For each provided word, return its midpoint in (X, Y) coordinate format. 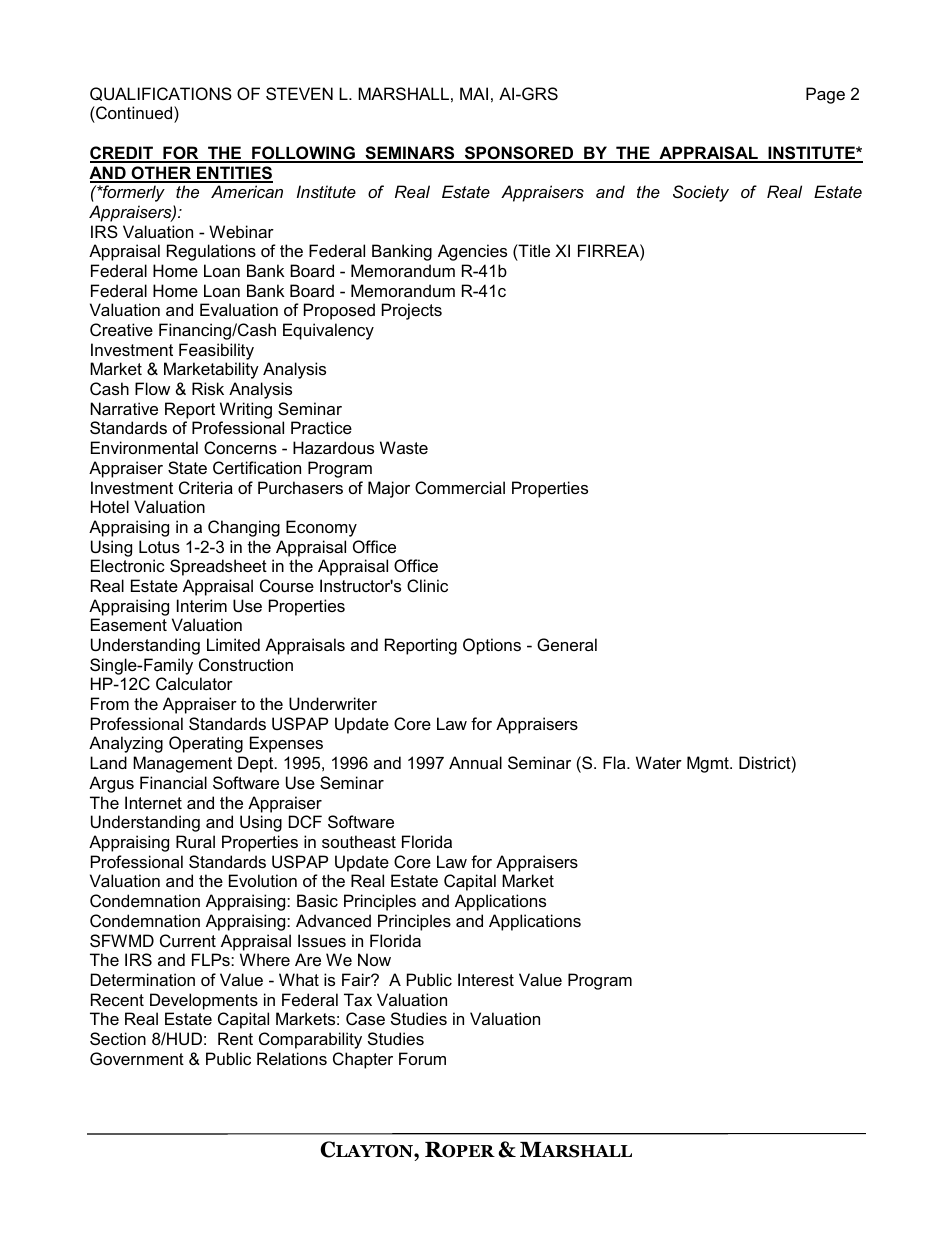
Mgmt (709, 764)
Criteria (206, 487)
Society (701, 193)
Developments (204, 1001)
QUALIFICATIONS (161, 94)
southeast (359, 841)
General (567, 644)
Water (659, 762)
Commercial (460, 487)
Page (825, 95)
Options (492, 646)
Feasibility (216, 351)
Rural (195, 841)
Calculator (194, 683)
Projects (412, 311)
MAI (474, 93)
